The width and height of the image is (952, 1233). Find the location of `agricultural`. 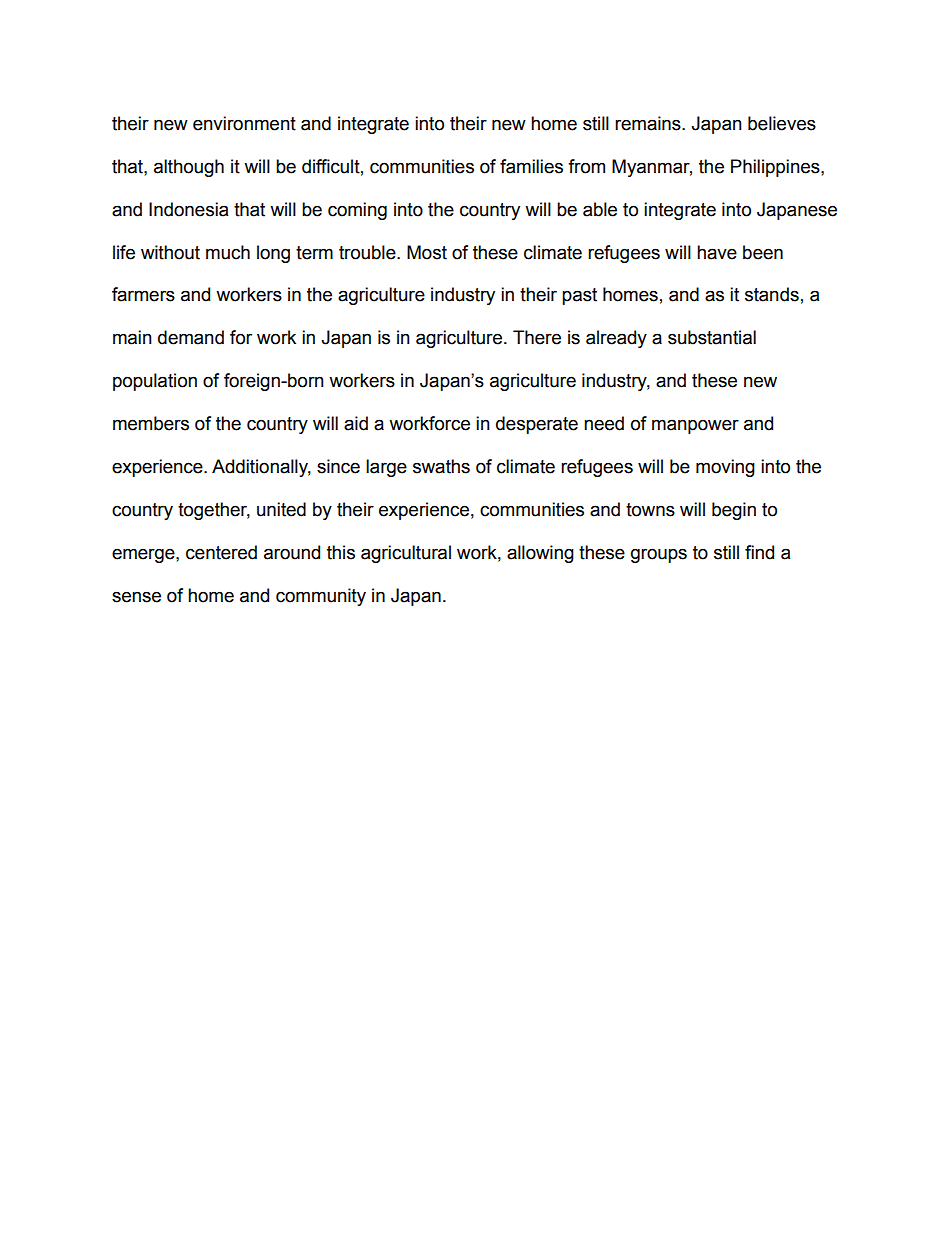

agricultural is located at coordinates (406, 554).
